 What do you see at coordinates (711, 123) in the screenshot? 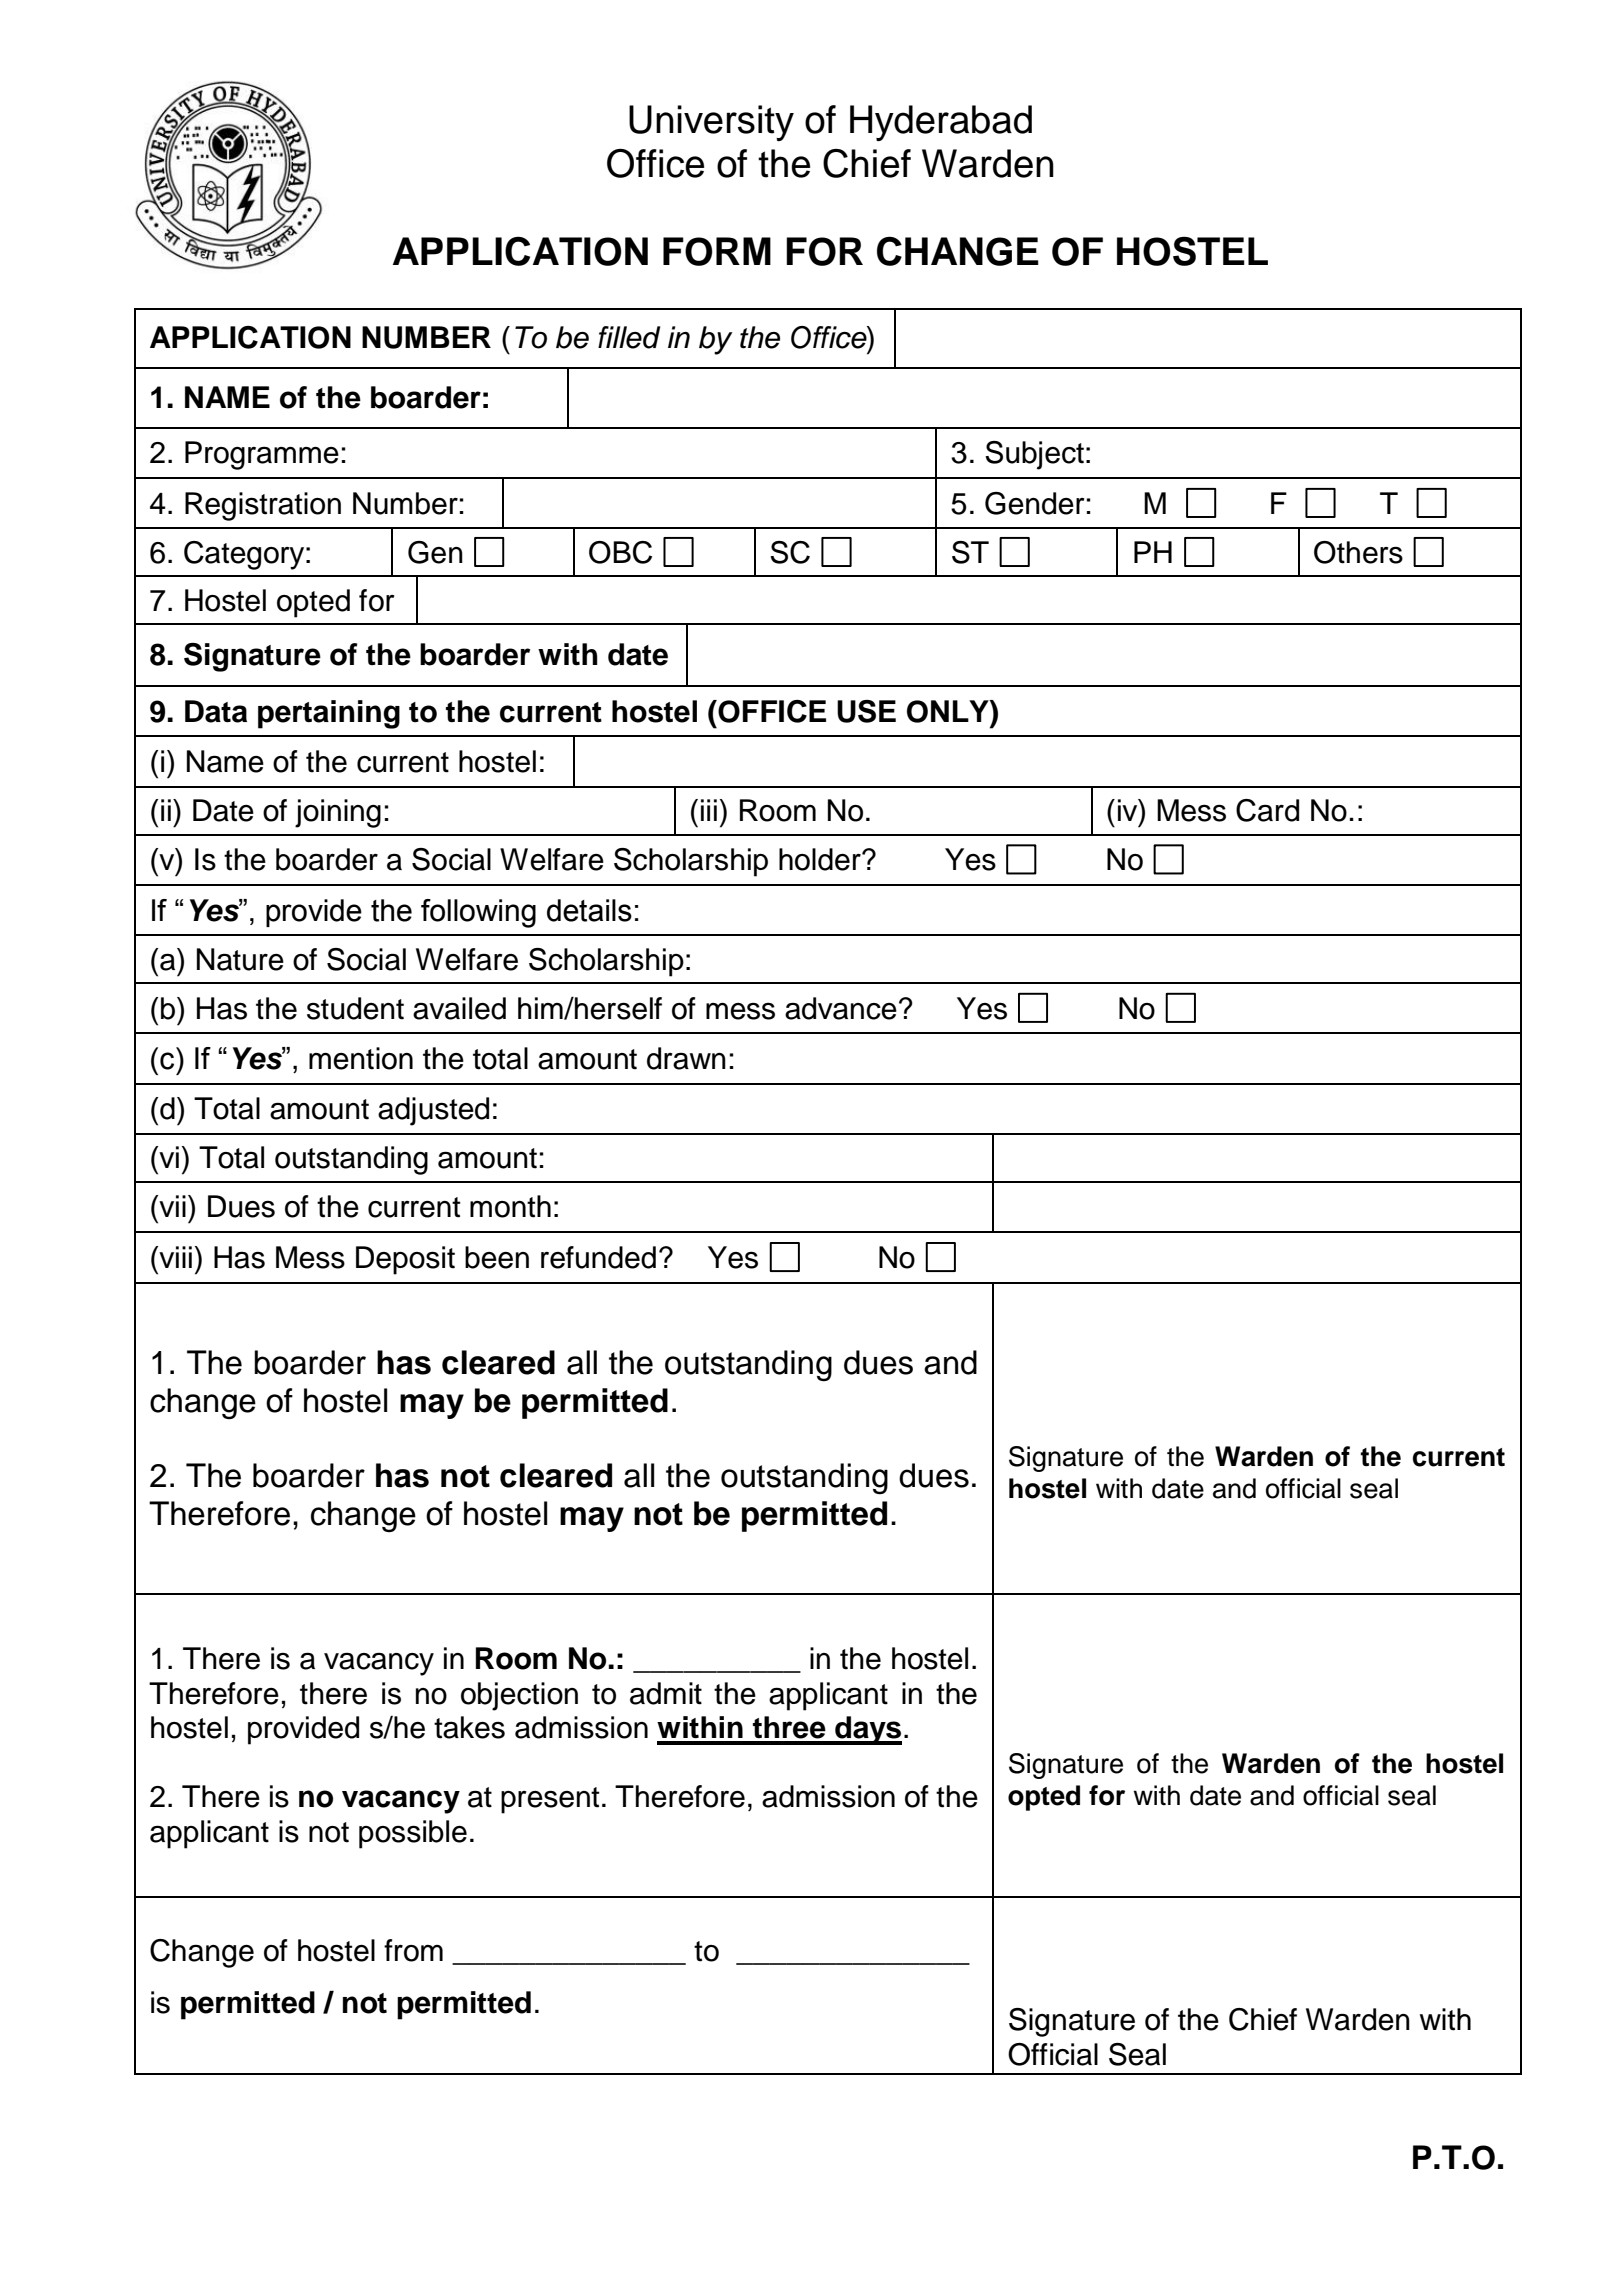
I see `University` at bounding box center [711, 123].
